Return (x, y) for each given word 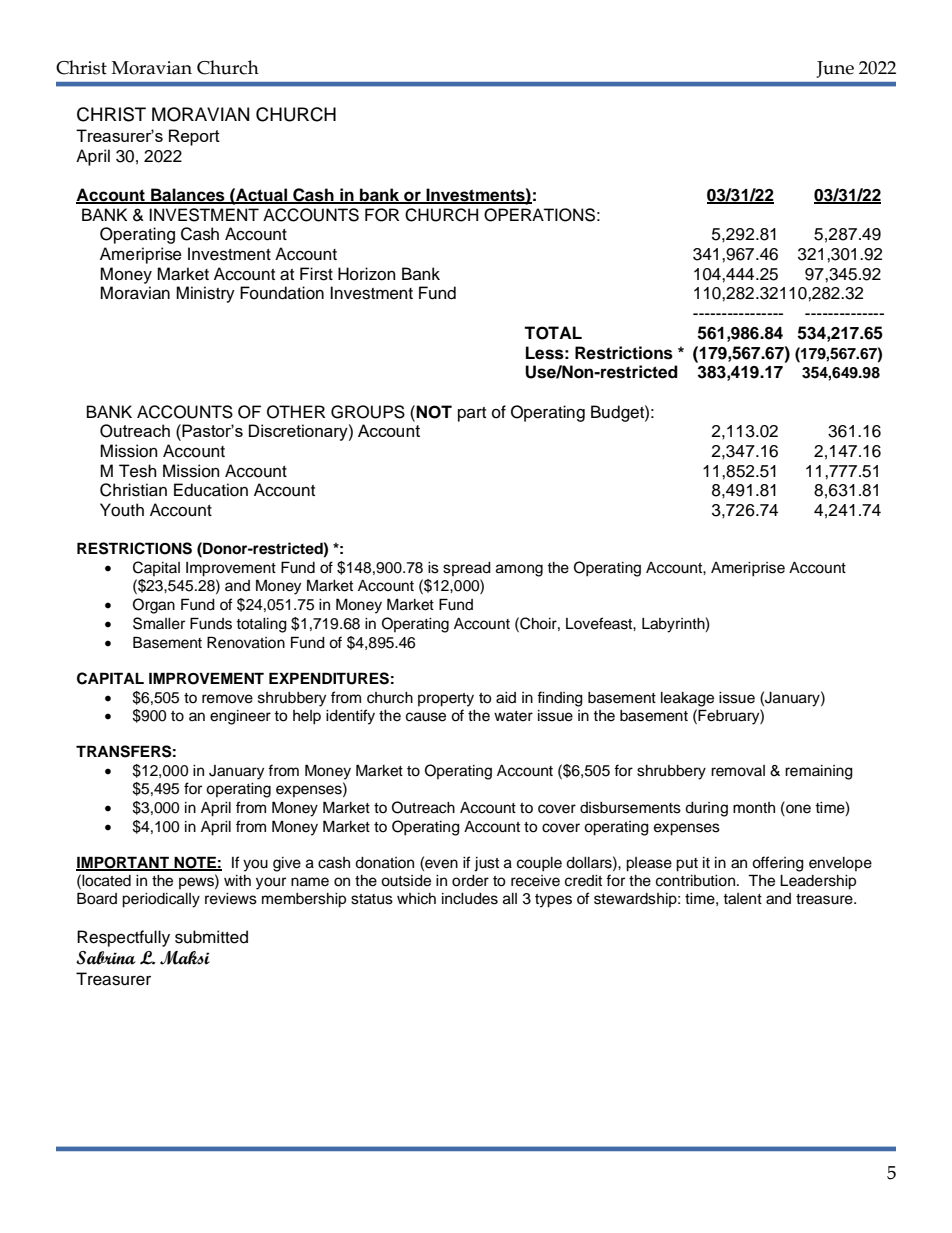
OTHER (296, 412)
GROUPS (368, 412)
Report (194, 137)
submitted (211, 937)
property (446, 700)
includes (470, 899)
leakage (687, 699)
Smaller (159, 623)
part (472, 414)
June (835, 69)
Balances (188, 196)
